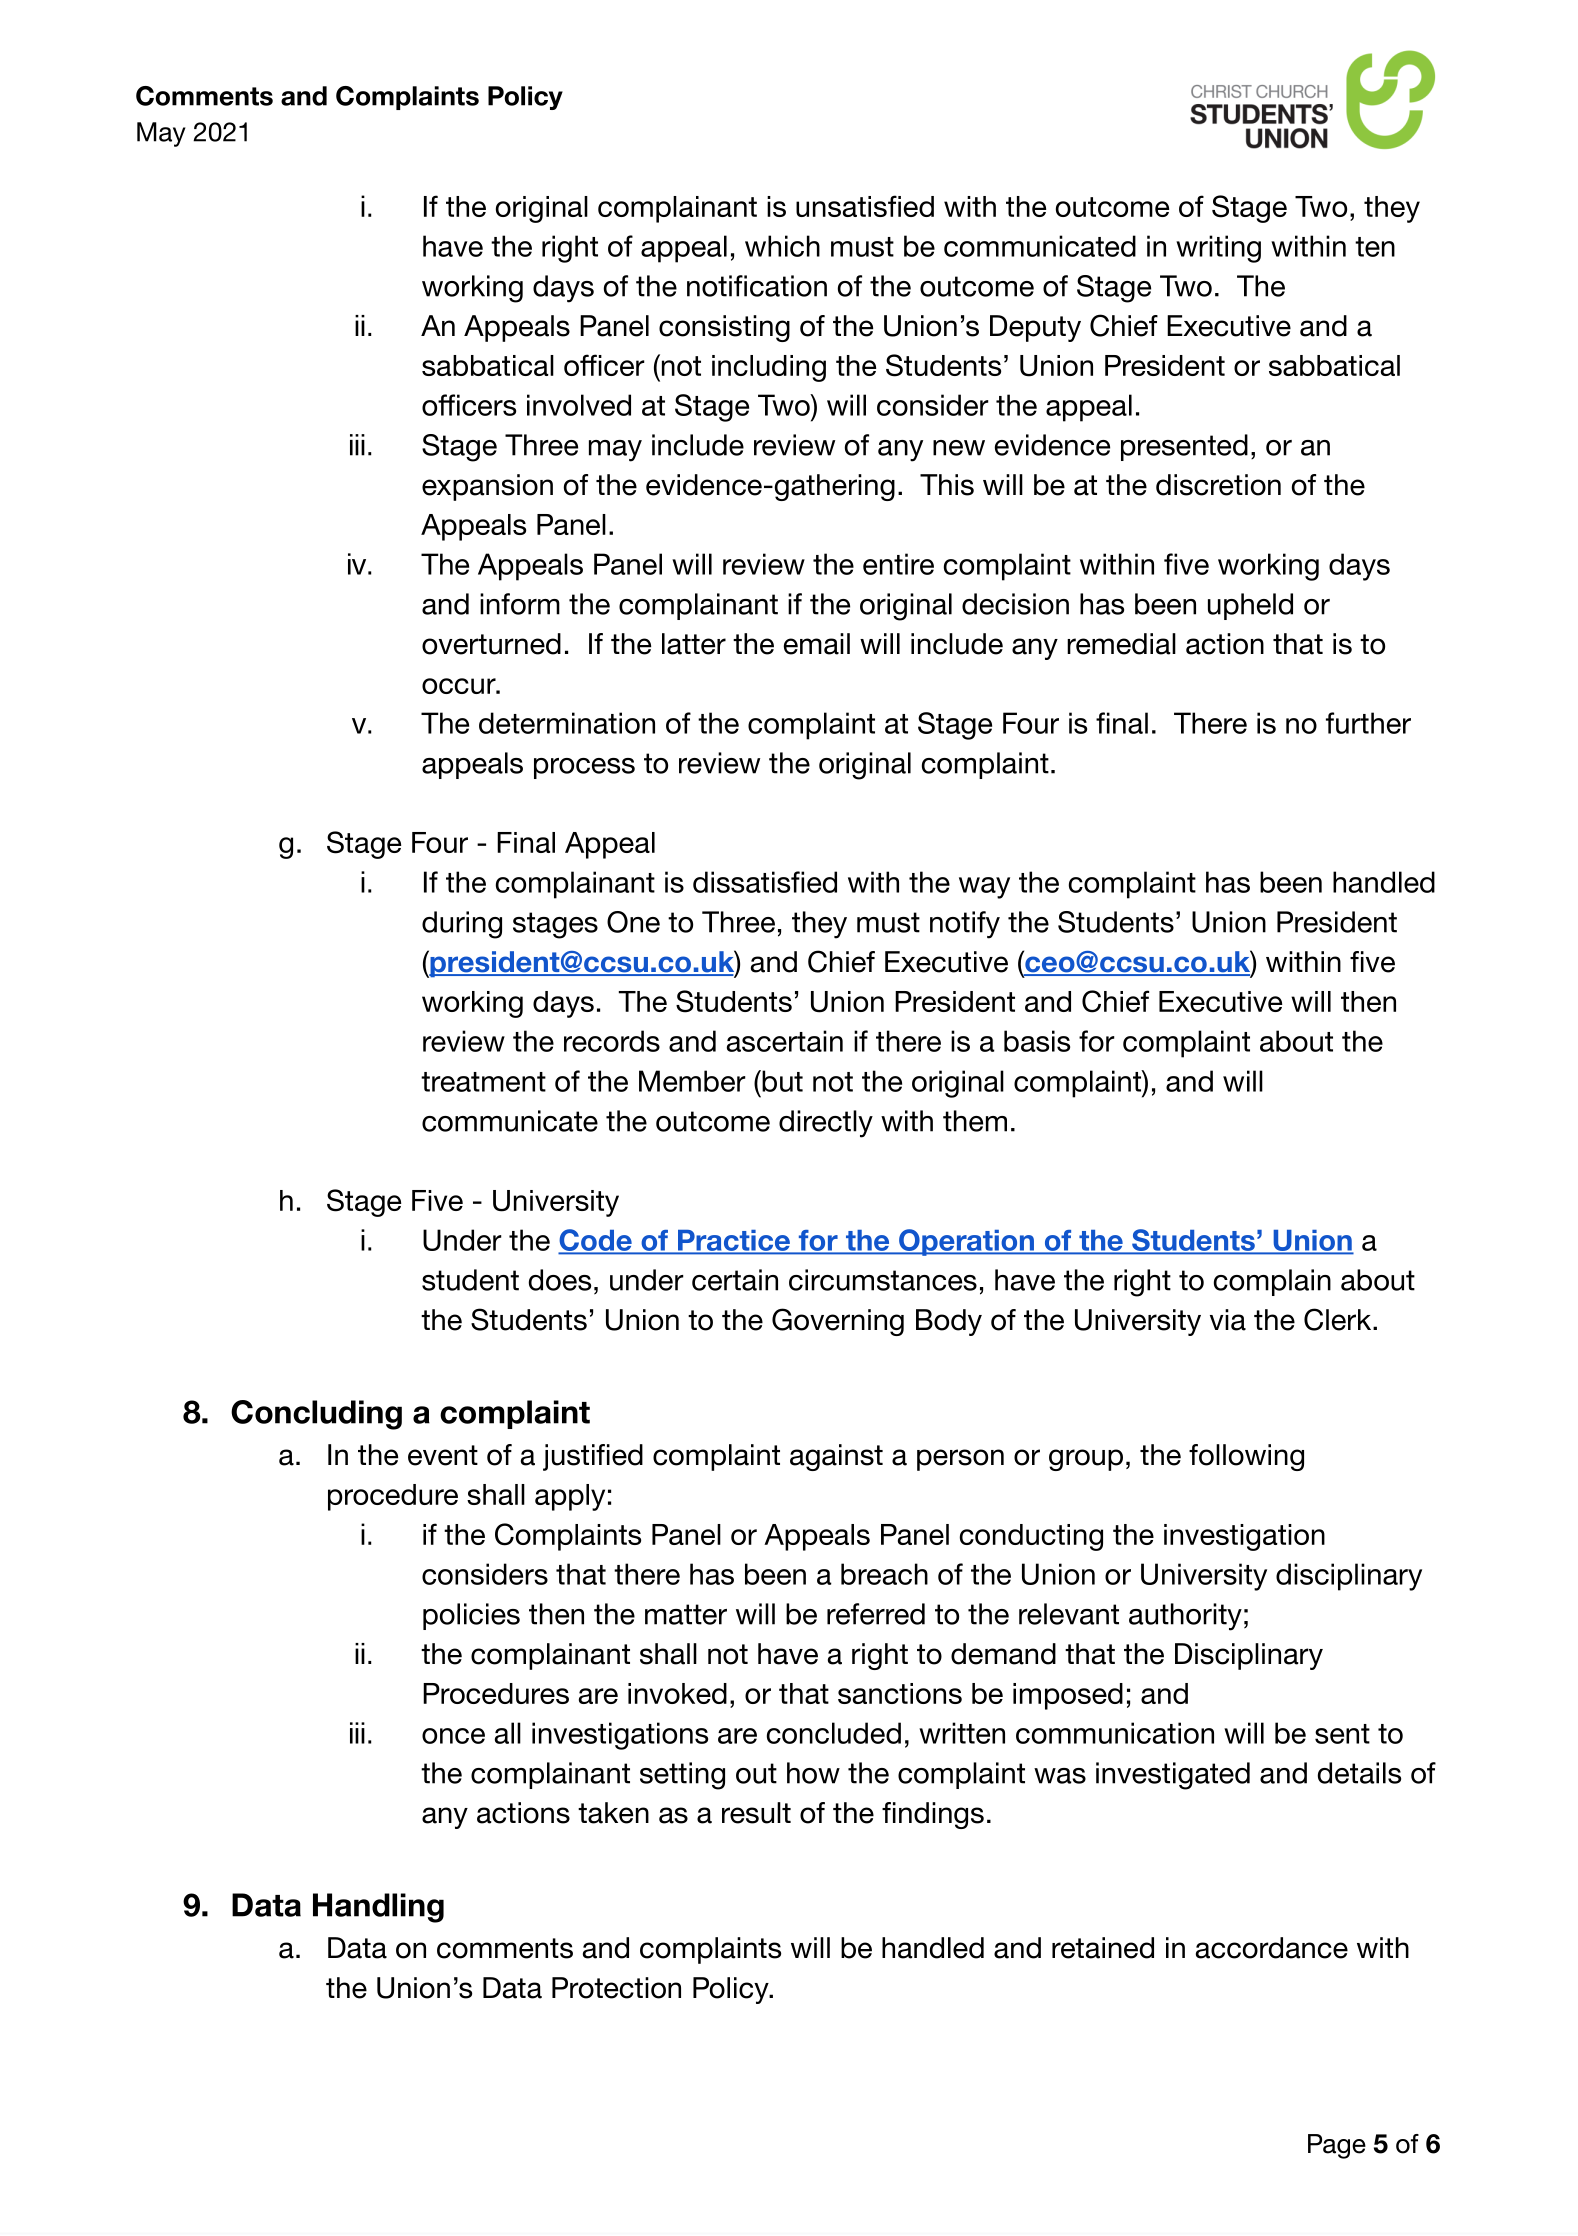 This screenshot has height=2236, width=1578. Describe the element at coordinates (579, 405) in the screenshot. I see `involved` at that location.
